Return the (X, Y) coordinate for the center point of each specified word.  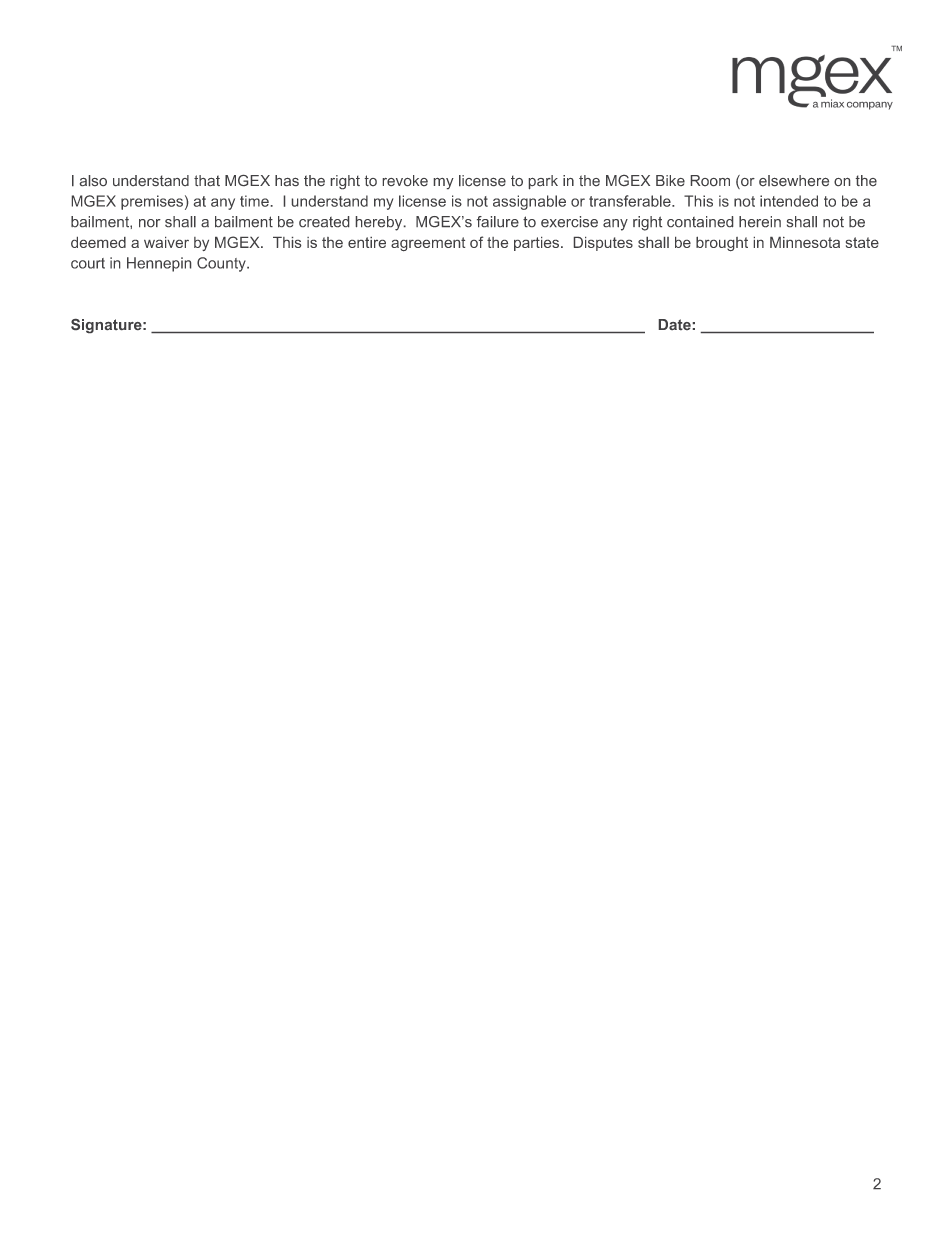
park (543, 182)
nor (150, 223)
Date (675, 324)
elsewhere (794, 180)
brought (722, 244)
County (222, 264)
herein (760, 221)
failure (498, 221)
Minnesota (805, 242)
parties (536, 244)
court (88, 263)
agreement (428, 244)
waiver (166, 242)
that (207, 180)
